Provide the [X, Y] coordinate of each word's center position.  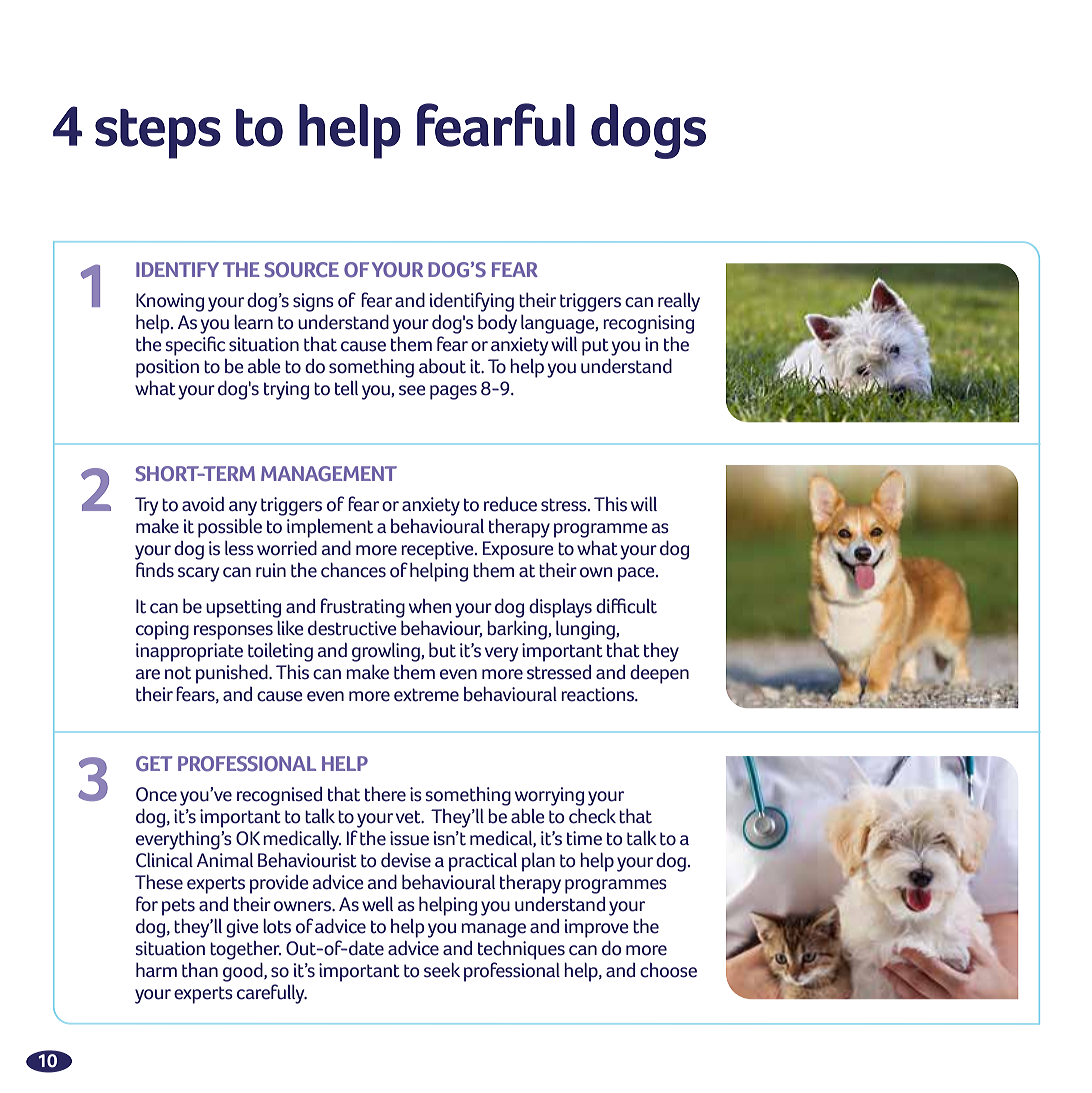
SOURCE [301, 269]
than [200, 970]
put [595, 347]
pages [453, 392]
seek [442, 970]
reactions [598, 694]
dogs [648, 131]
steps [158, 134]
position [167, 368]
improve [597, 928]
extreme [426, 695]
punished [233, 674]
